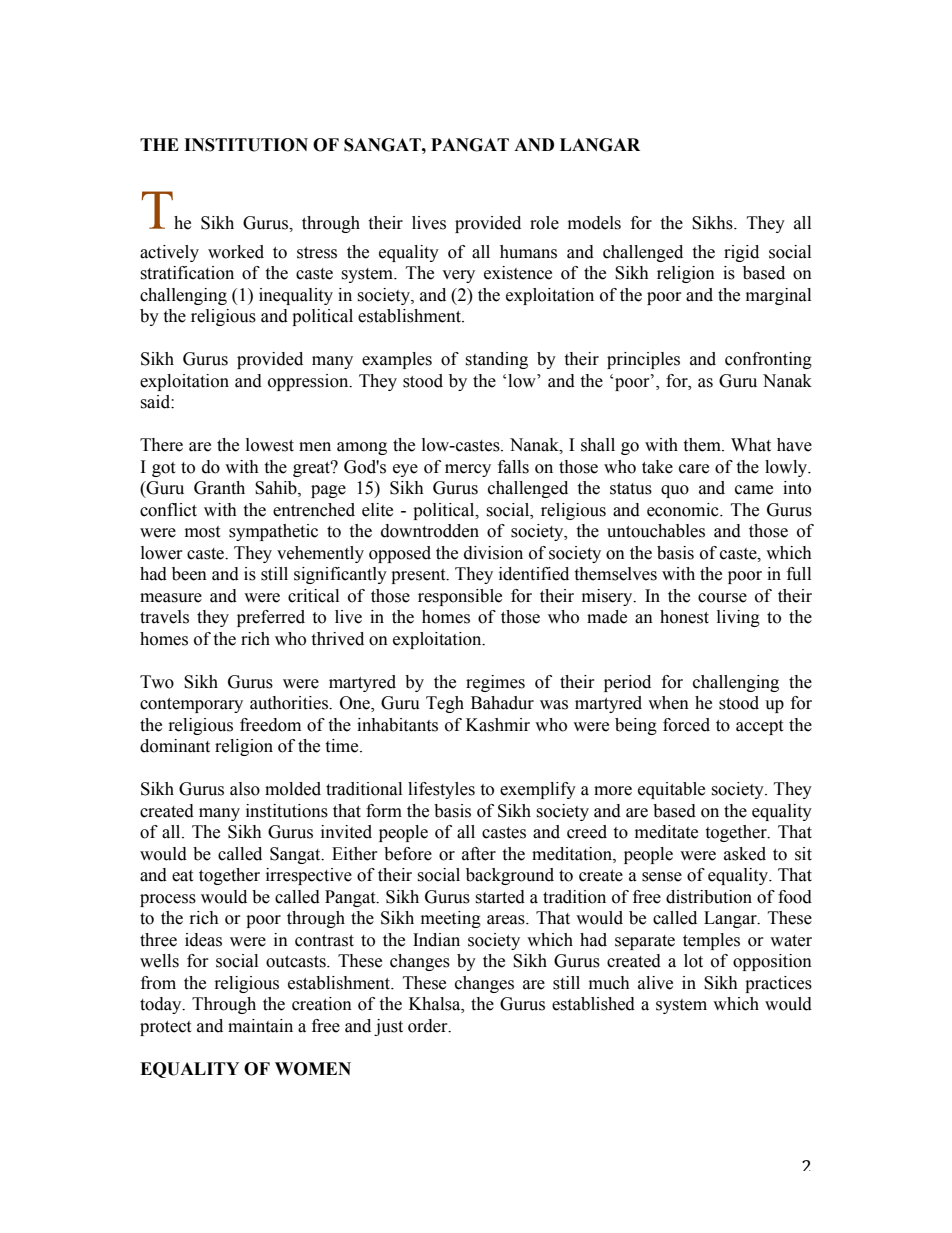 This image has width=952, height=1233. I want to click on preferred, so click(271, 618).
